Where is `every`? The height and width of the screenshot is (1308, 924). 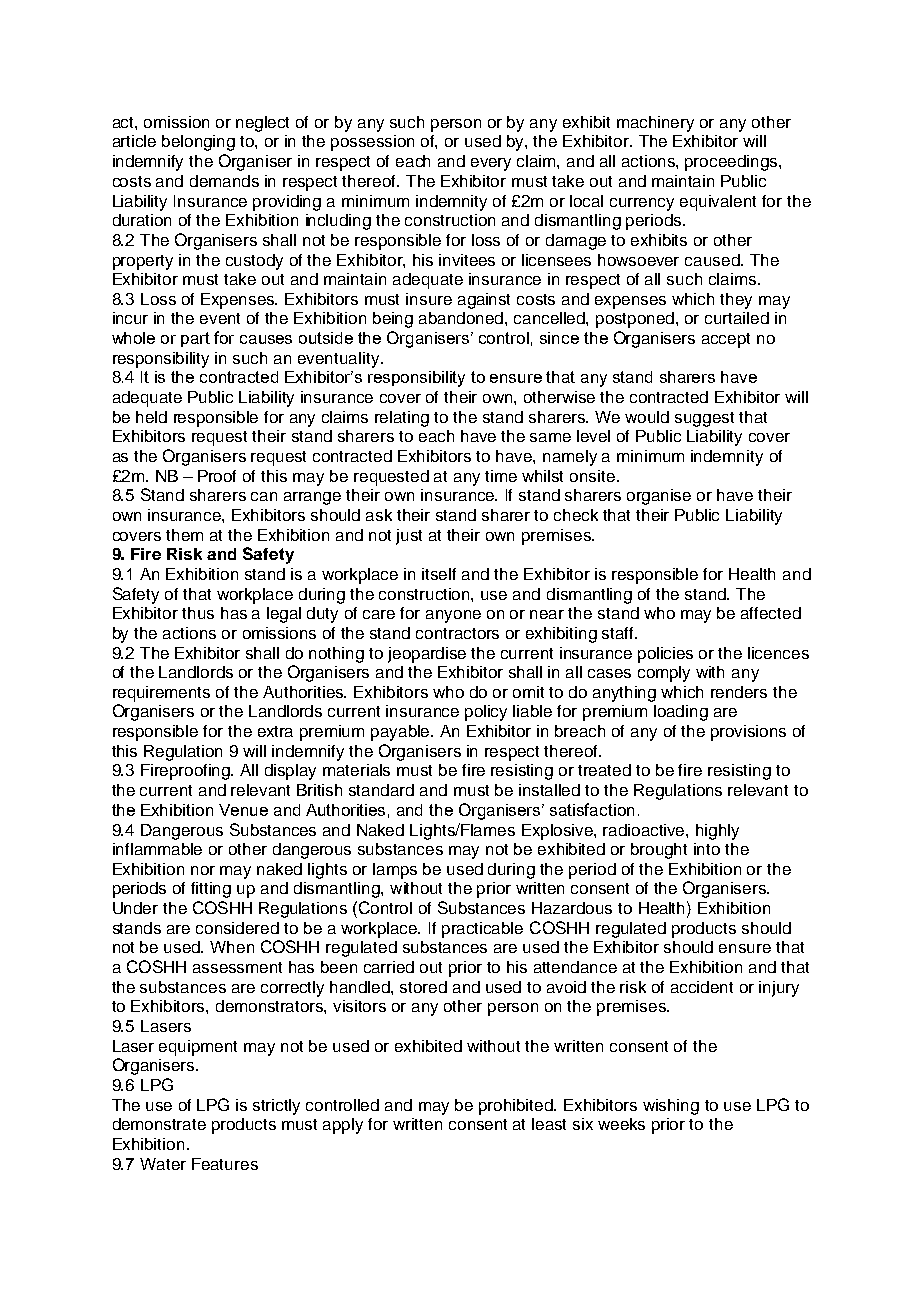 every is located at coordinates (491, 164).
